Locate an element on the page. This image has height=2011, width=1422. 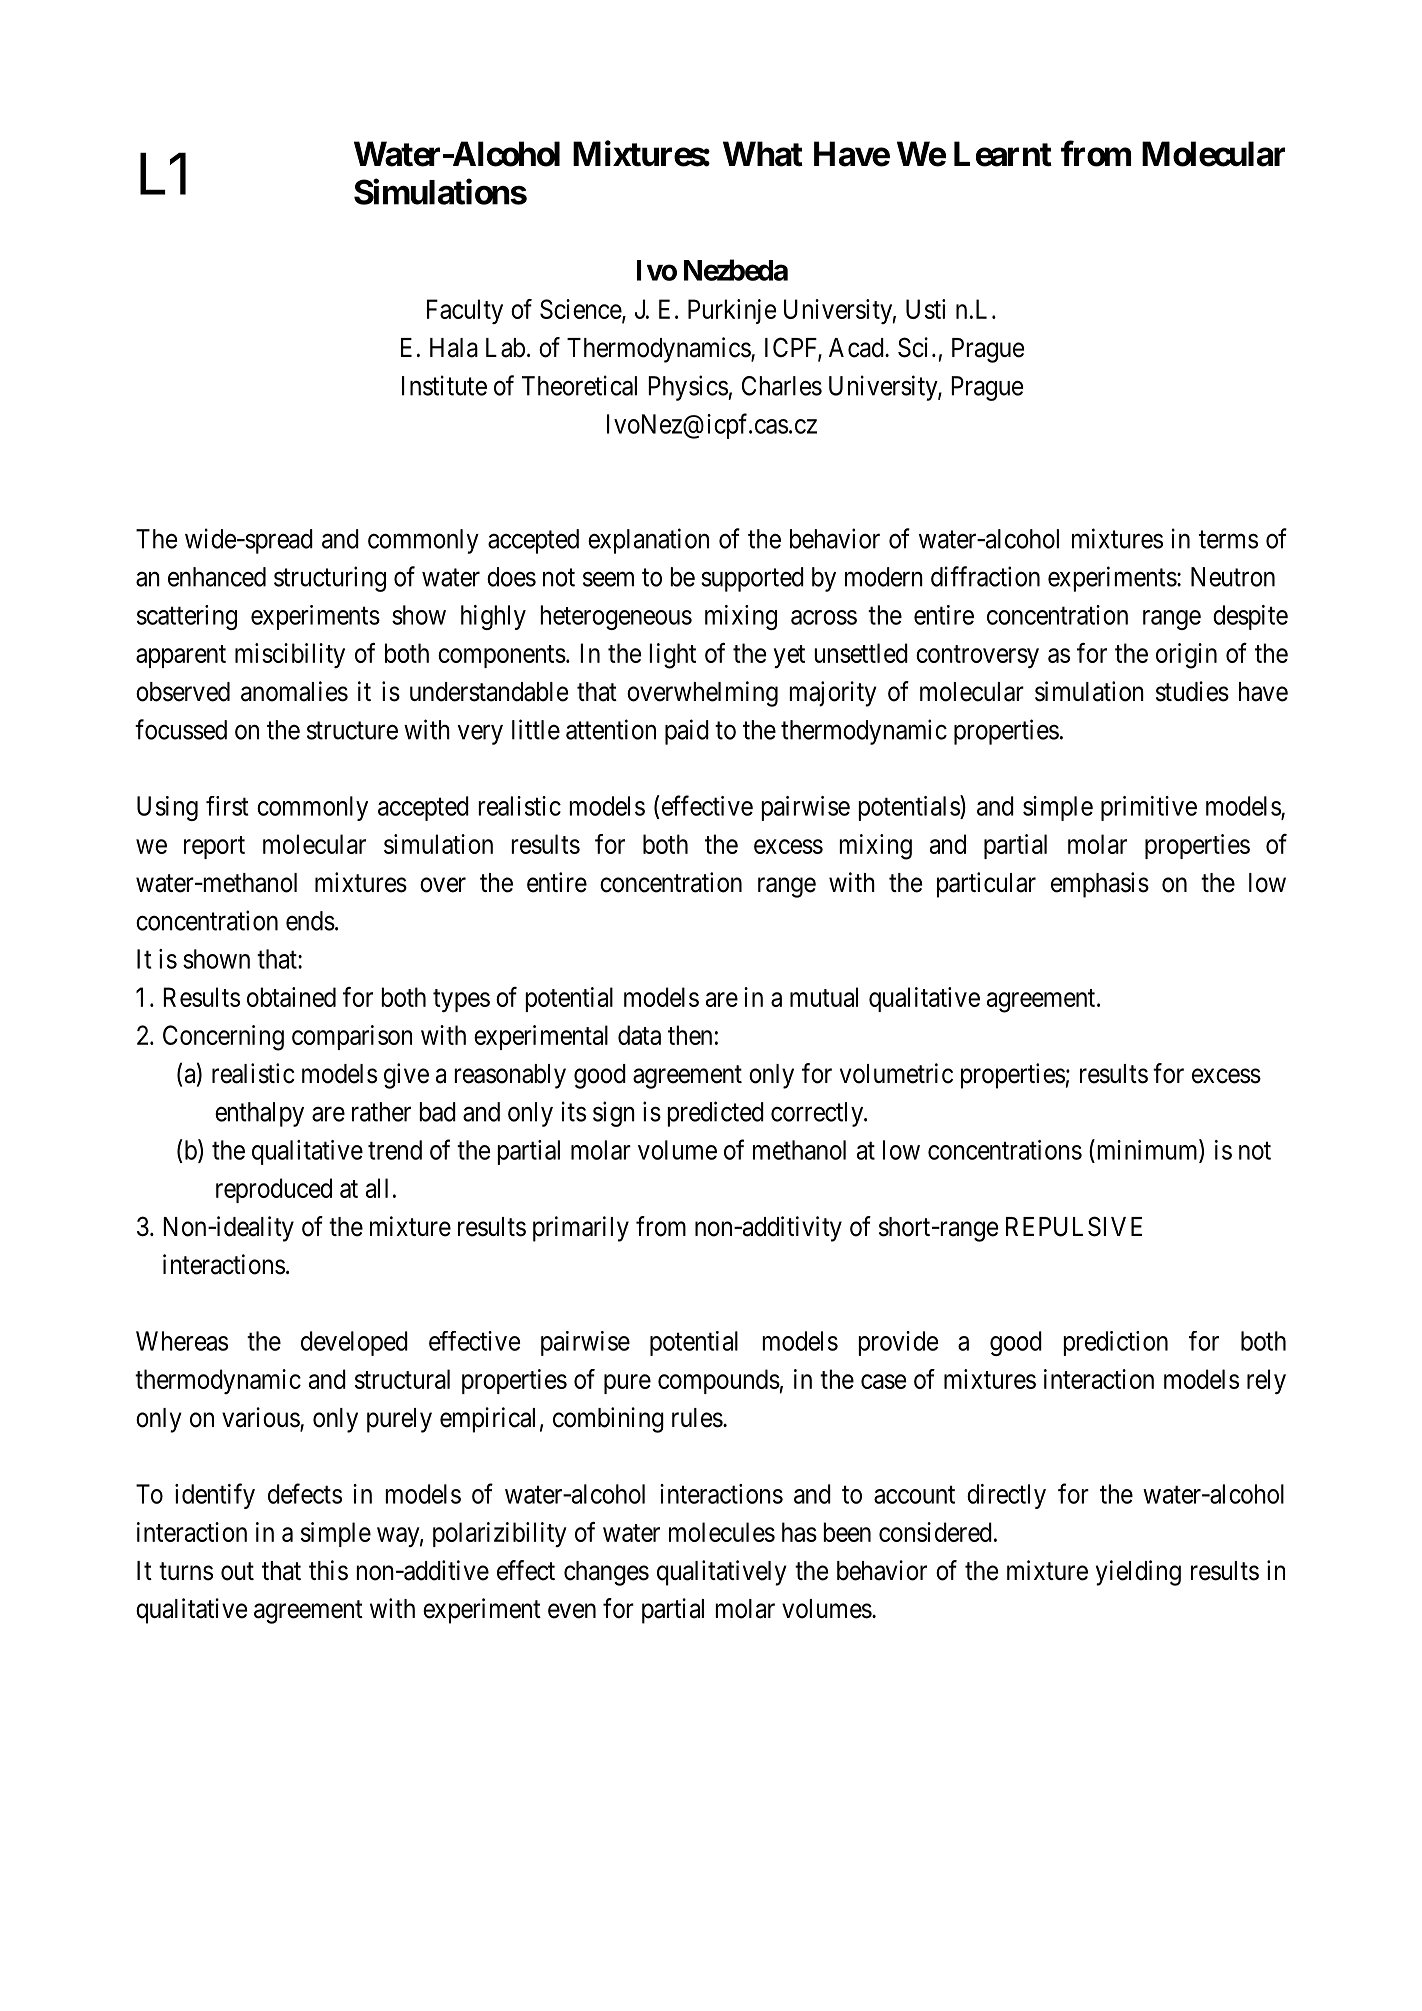
enthalpy is located at coordinates (259, 1114).
